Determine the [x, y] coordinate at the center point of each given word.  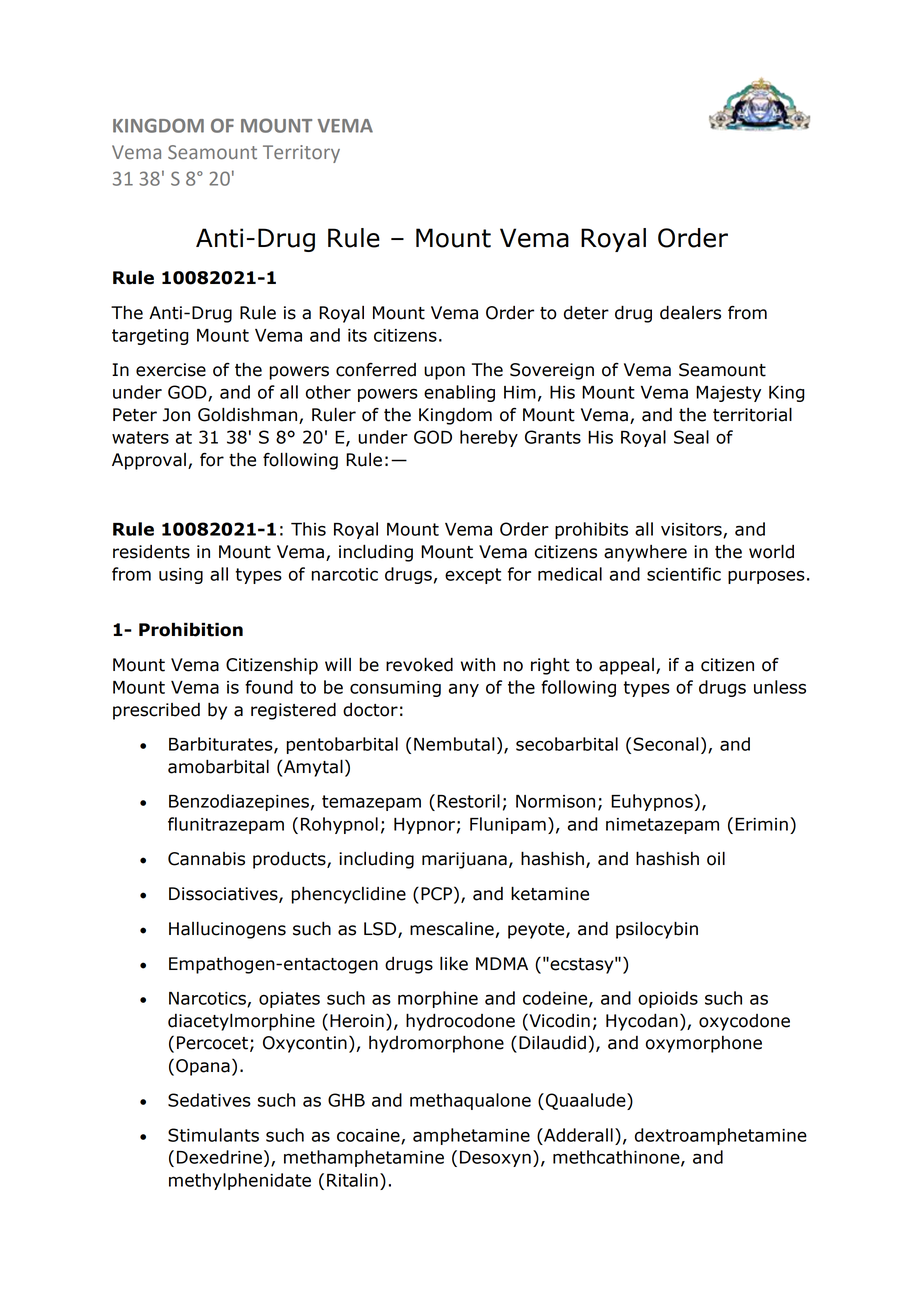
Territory [301, 154]
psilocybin [657, 930]
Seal [691, 437]
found [269, 687]
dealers [690, 312]
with [478, 665]
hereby [489, 438]
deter [586, 312]
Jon [176, 415]
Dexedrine [219, 1157]
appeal [626, 666]
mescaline [452, 928]
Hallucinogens [227, 930]
